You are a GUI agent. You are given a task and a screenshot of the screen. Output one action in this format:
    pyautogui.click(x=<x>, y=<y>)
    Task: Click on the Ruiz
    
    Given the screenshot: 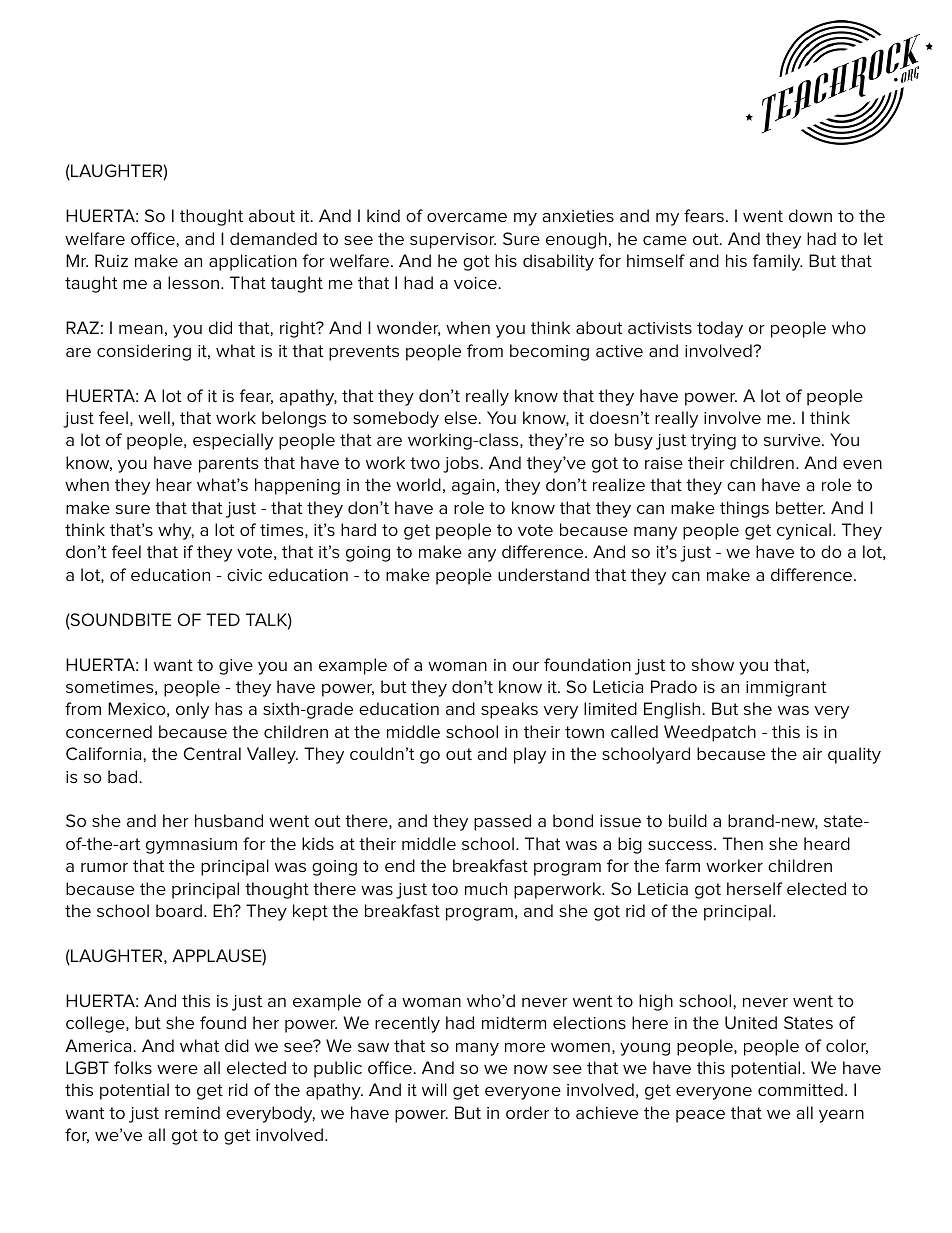 What is the action you would take?
    pyautogui.click(x=111, y=260)
